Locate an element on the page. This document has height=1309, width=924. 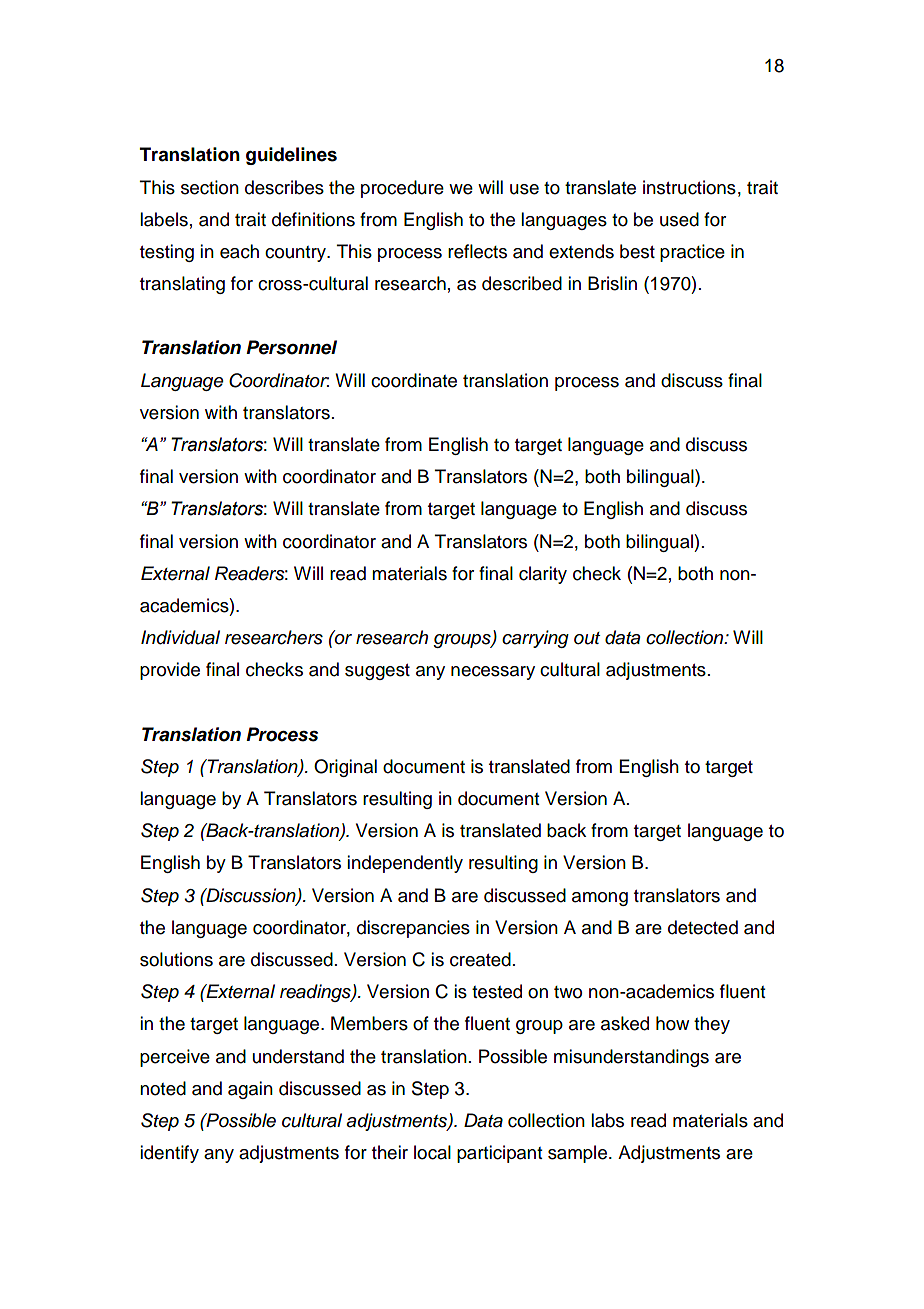
instructions is located at coordinates (689, 187).
